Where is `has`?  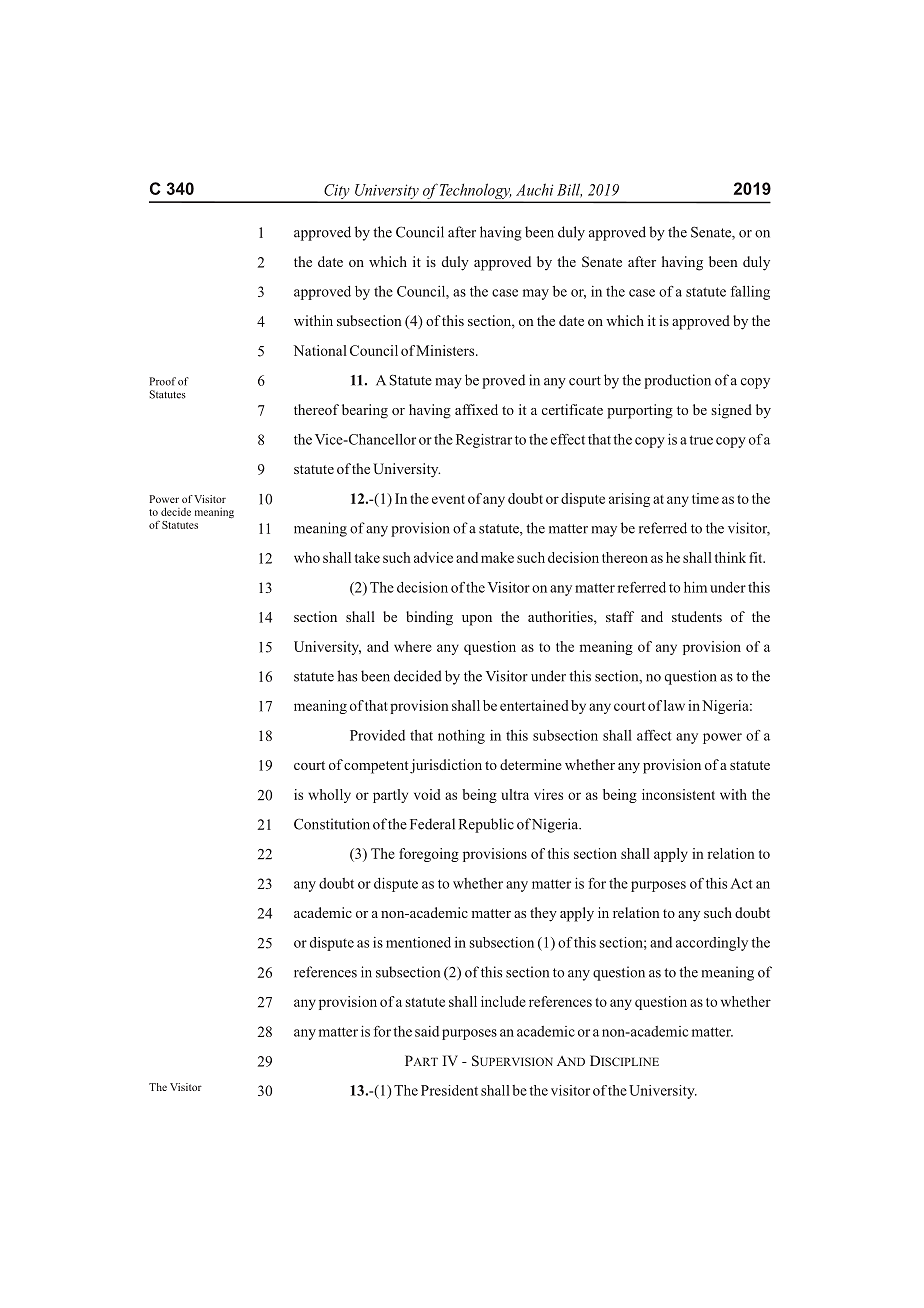
has is located at coordinates (347, 676).
